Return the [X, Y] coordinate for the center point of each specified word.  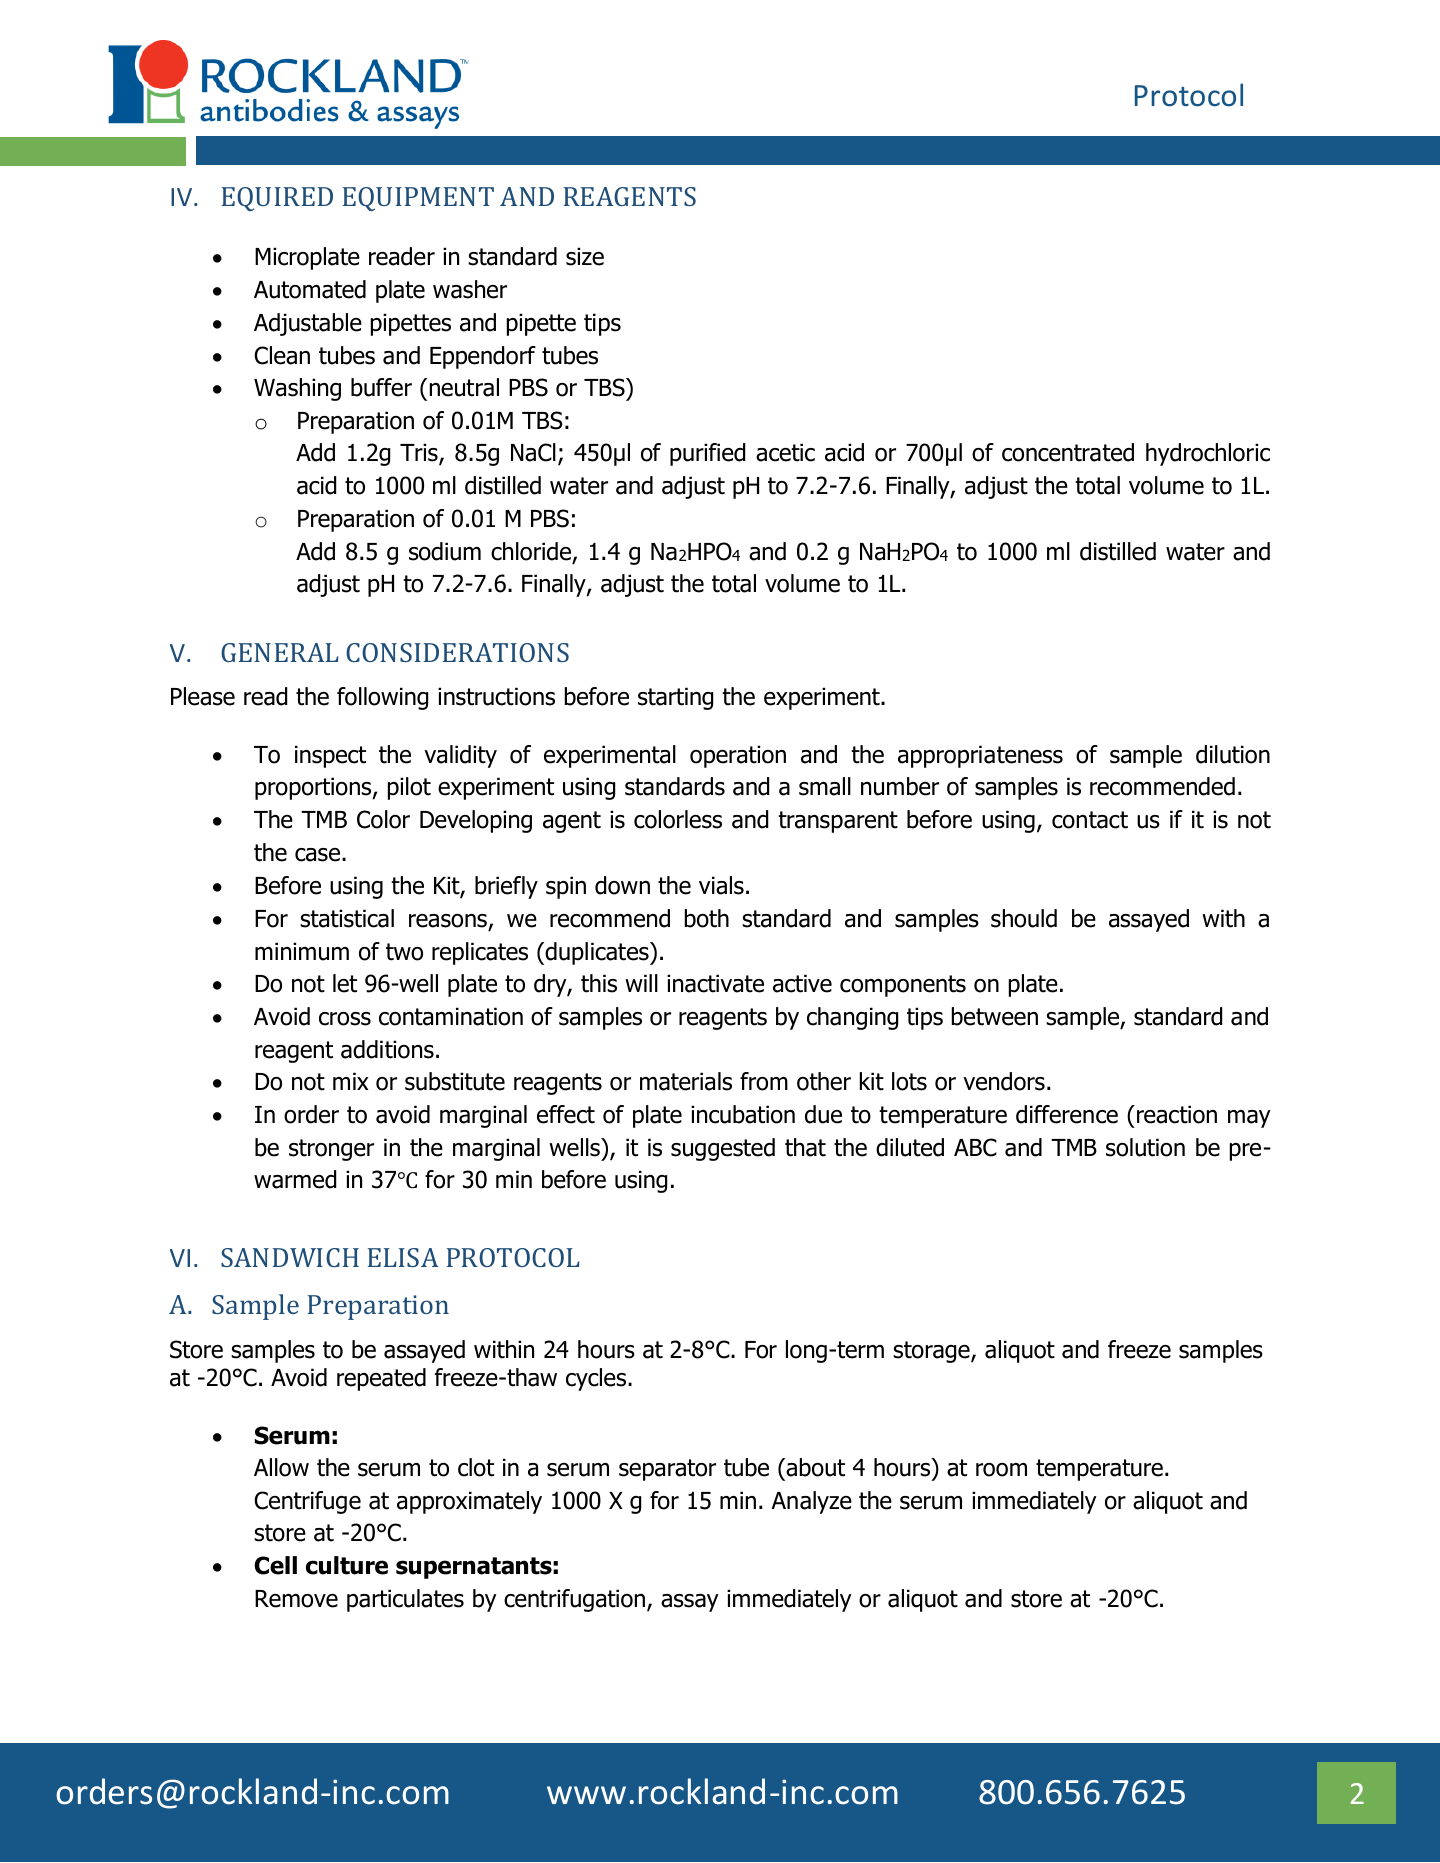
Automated [310, 289]
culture [347, 1565]
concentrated [1068, 452]
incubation [743, 1114]
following [382, 698]
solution [1145, 1147]
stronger [331, 1150]
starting [675, 698]
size [585, 256]
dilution [1233, 754]
